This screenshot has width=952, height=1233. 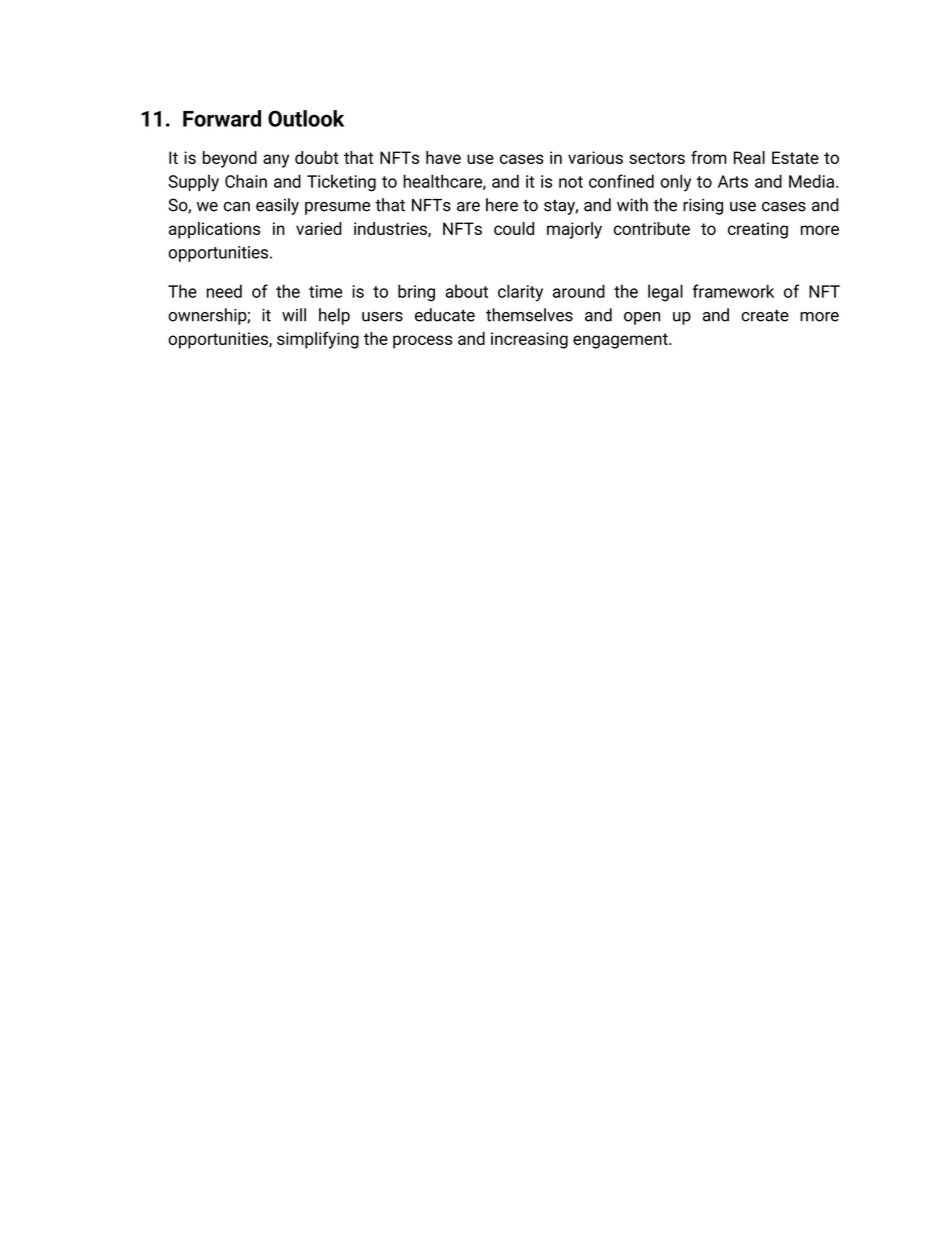 What do you see at coordinates (709, 157) in the screenshot?
I see `from` at bounding box center [709, 157].
